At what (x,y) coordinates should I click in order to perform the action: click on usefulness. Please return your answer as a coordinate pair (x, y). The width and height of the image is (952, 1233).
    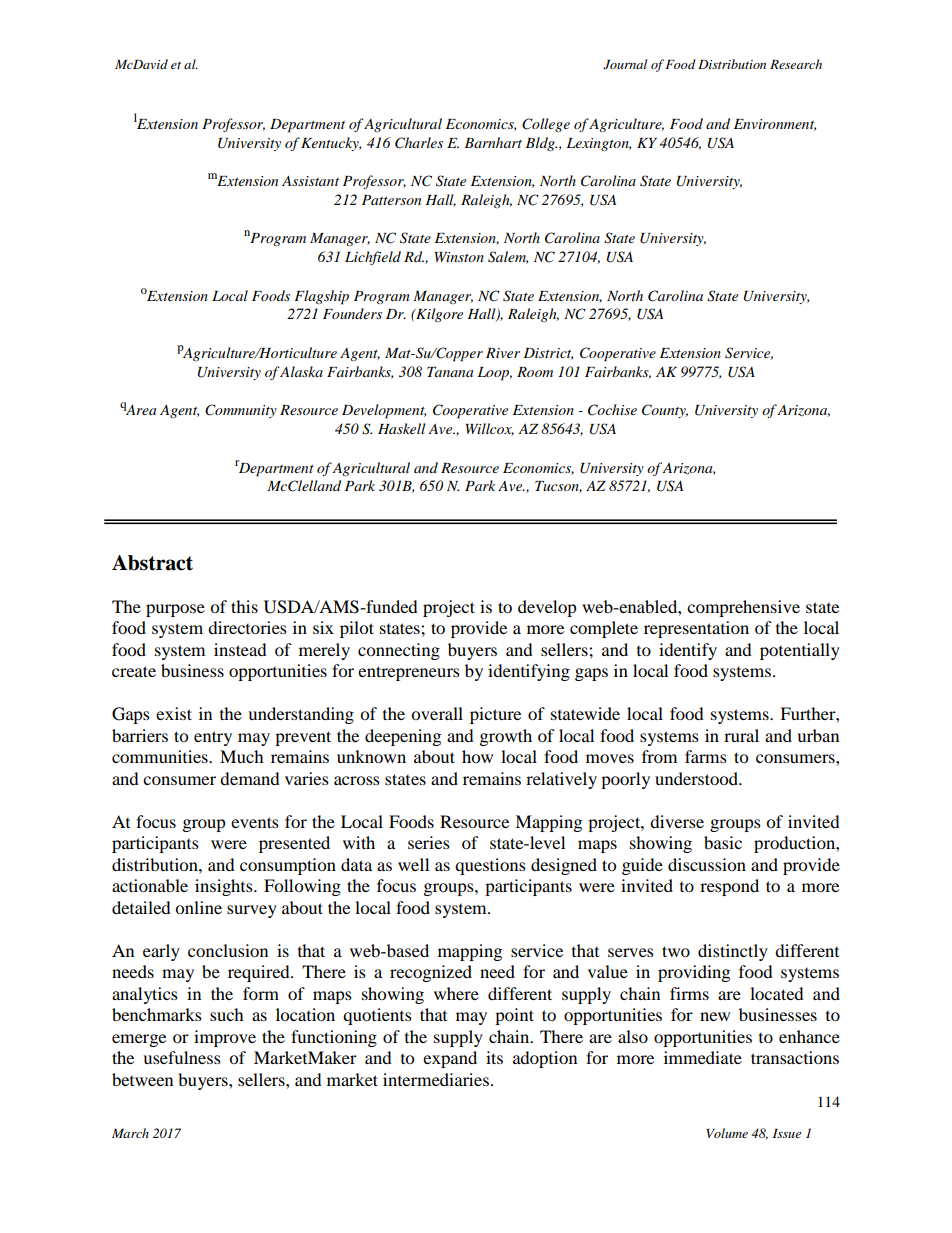
    Looking at the image, I should click on (182, 1057).
